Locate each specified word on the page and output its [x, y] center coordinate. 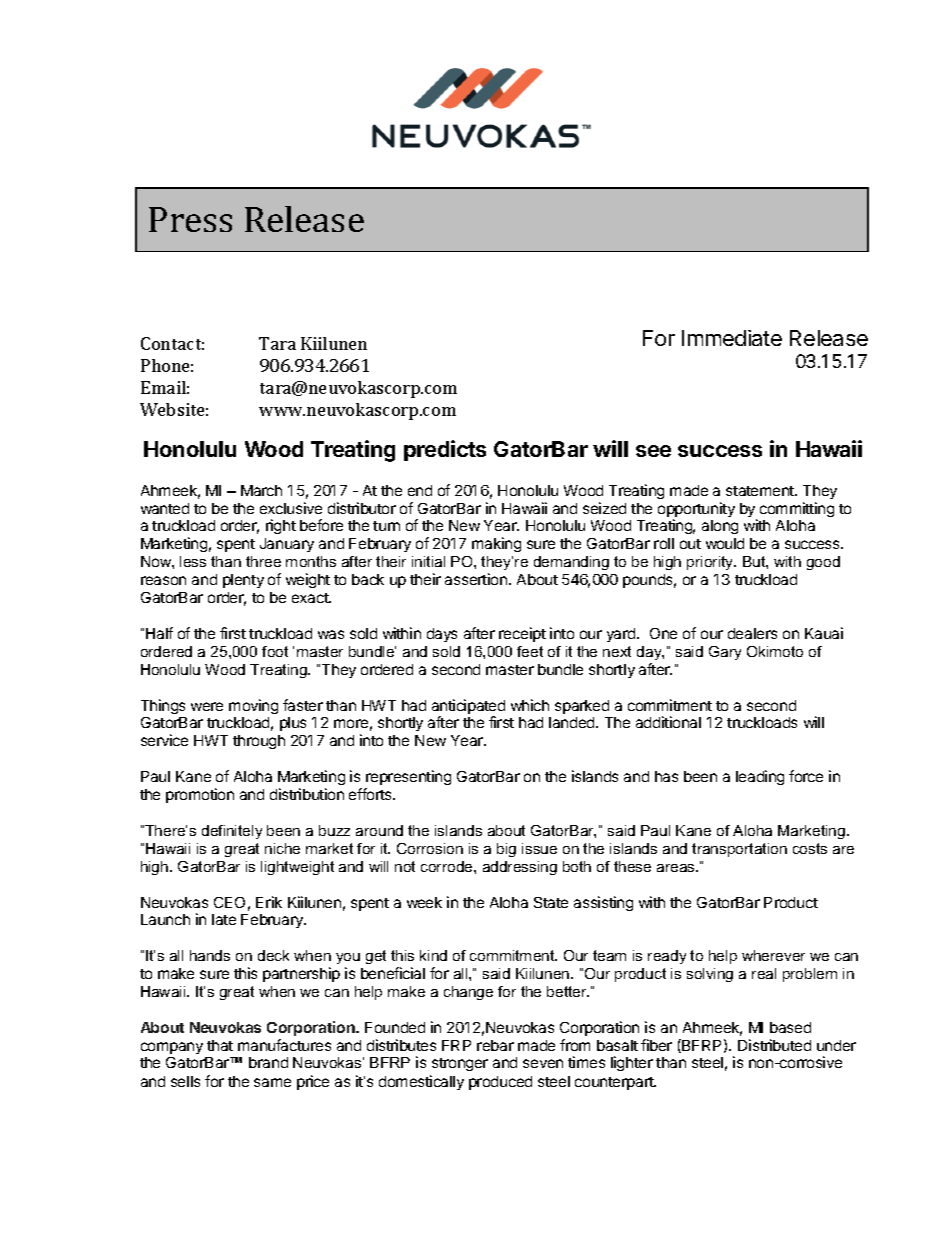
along [720, 527]
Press [190, 219]
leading [760, 777]
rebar [495, 1045]
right [281, 526]
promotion [200, 795]
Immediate [732, 338]
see [653, 451]
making [496, 544]
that [220, 1045]
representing [408, 779]
